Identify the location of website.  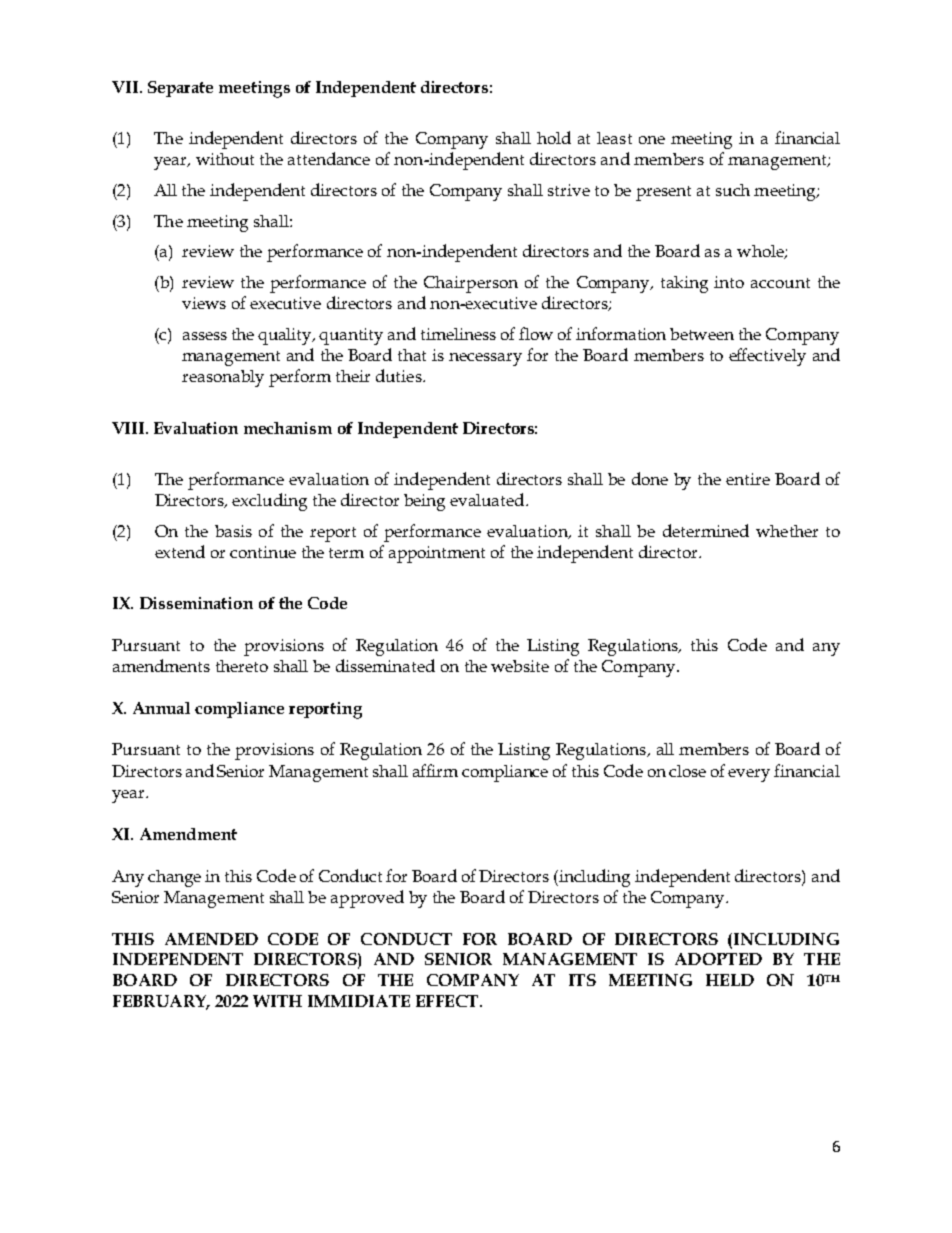
(520, 666).
